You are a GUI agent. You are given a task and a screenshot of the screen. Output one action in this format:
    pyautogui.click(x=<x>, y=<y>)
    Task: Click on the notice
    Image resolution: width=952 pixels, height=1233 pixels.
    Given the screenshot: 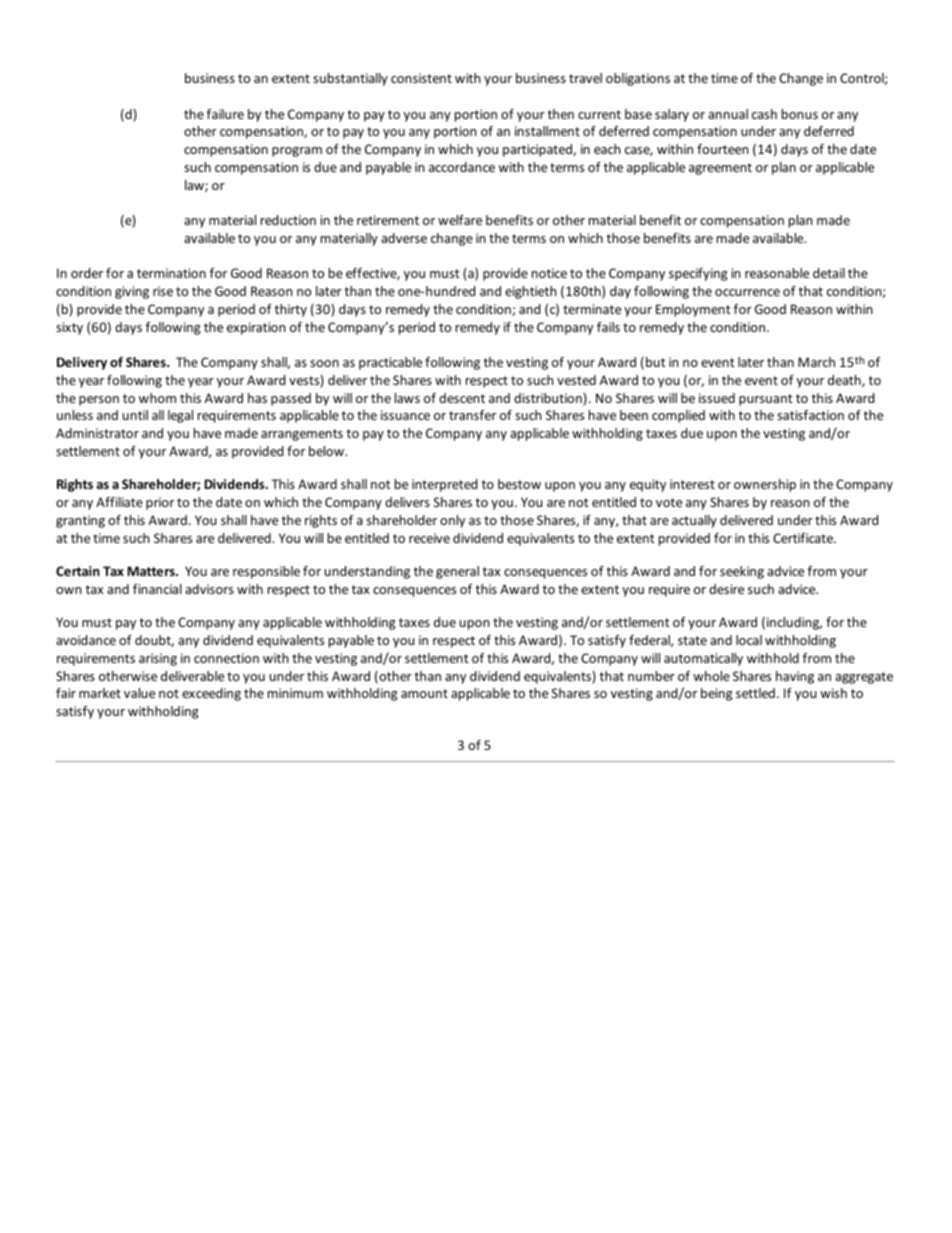 What is the action you would take?
    pyautogui.click(x=549, y=273)
